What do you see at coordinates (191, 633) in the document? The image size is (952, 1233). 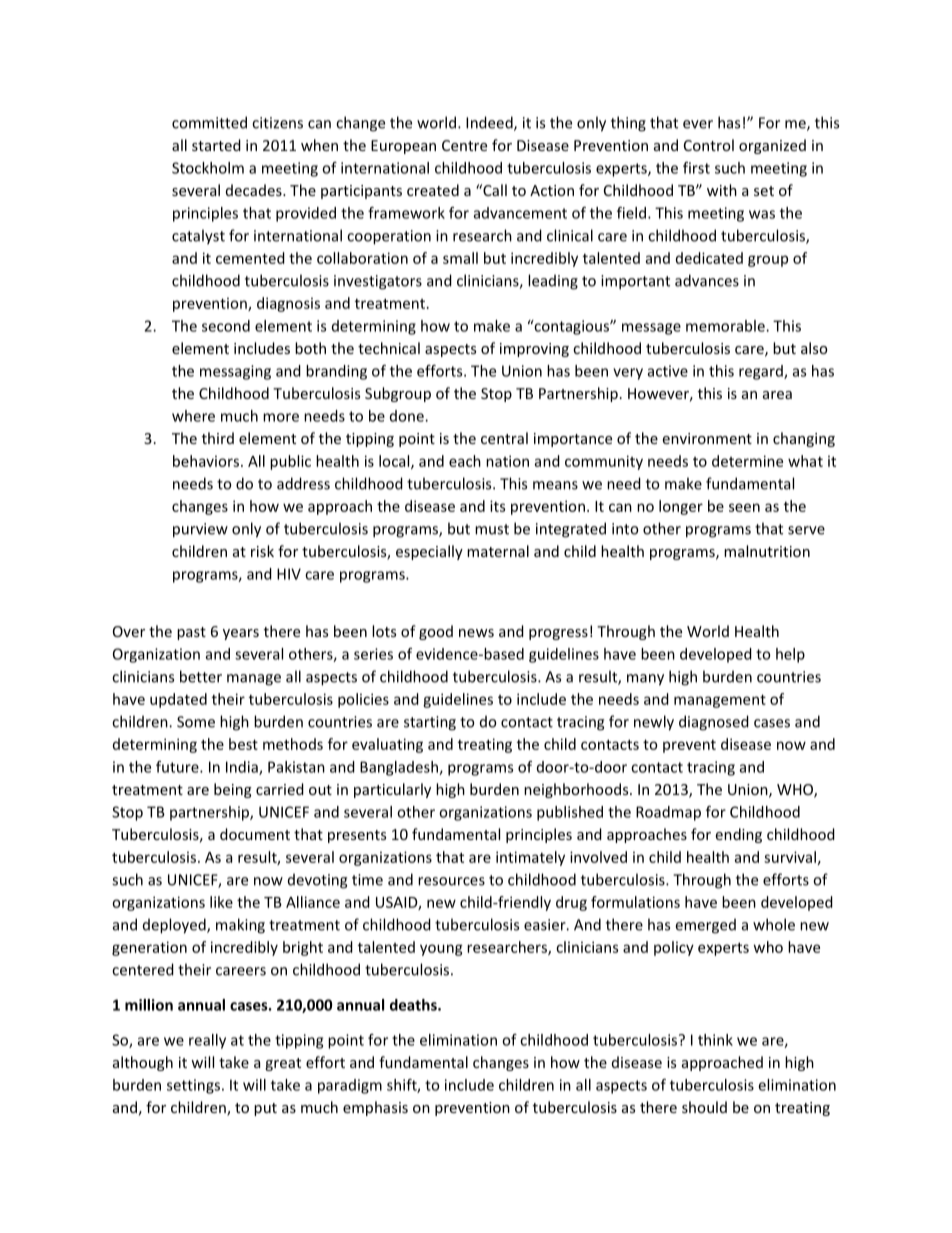 I see `past` at bounding box center [191, 633].
